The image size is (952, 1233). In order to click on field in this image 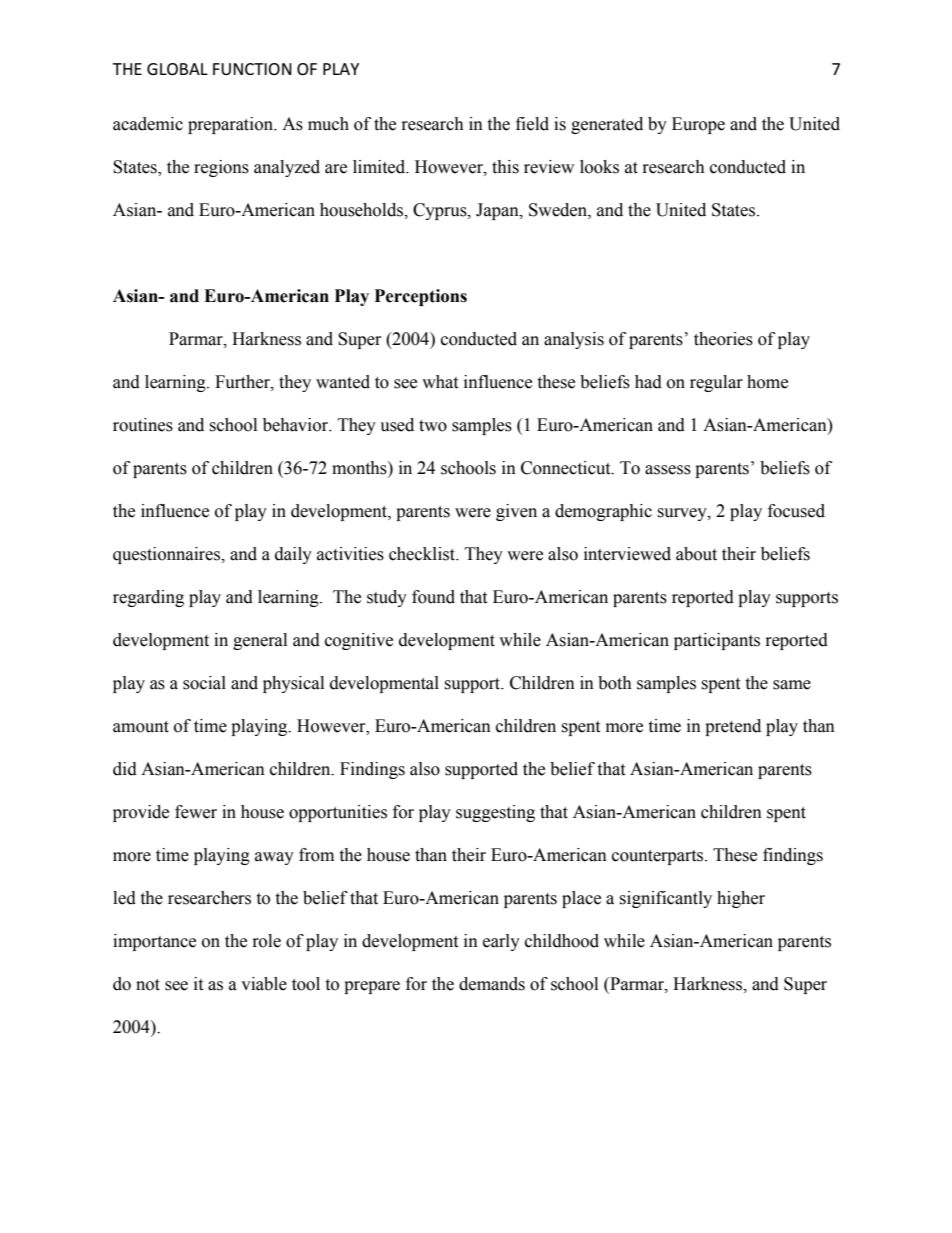, I will do `click(532, 124)`.
